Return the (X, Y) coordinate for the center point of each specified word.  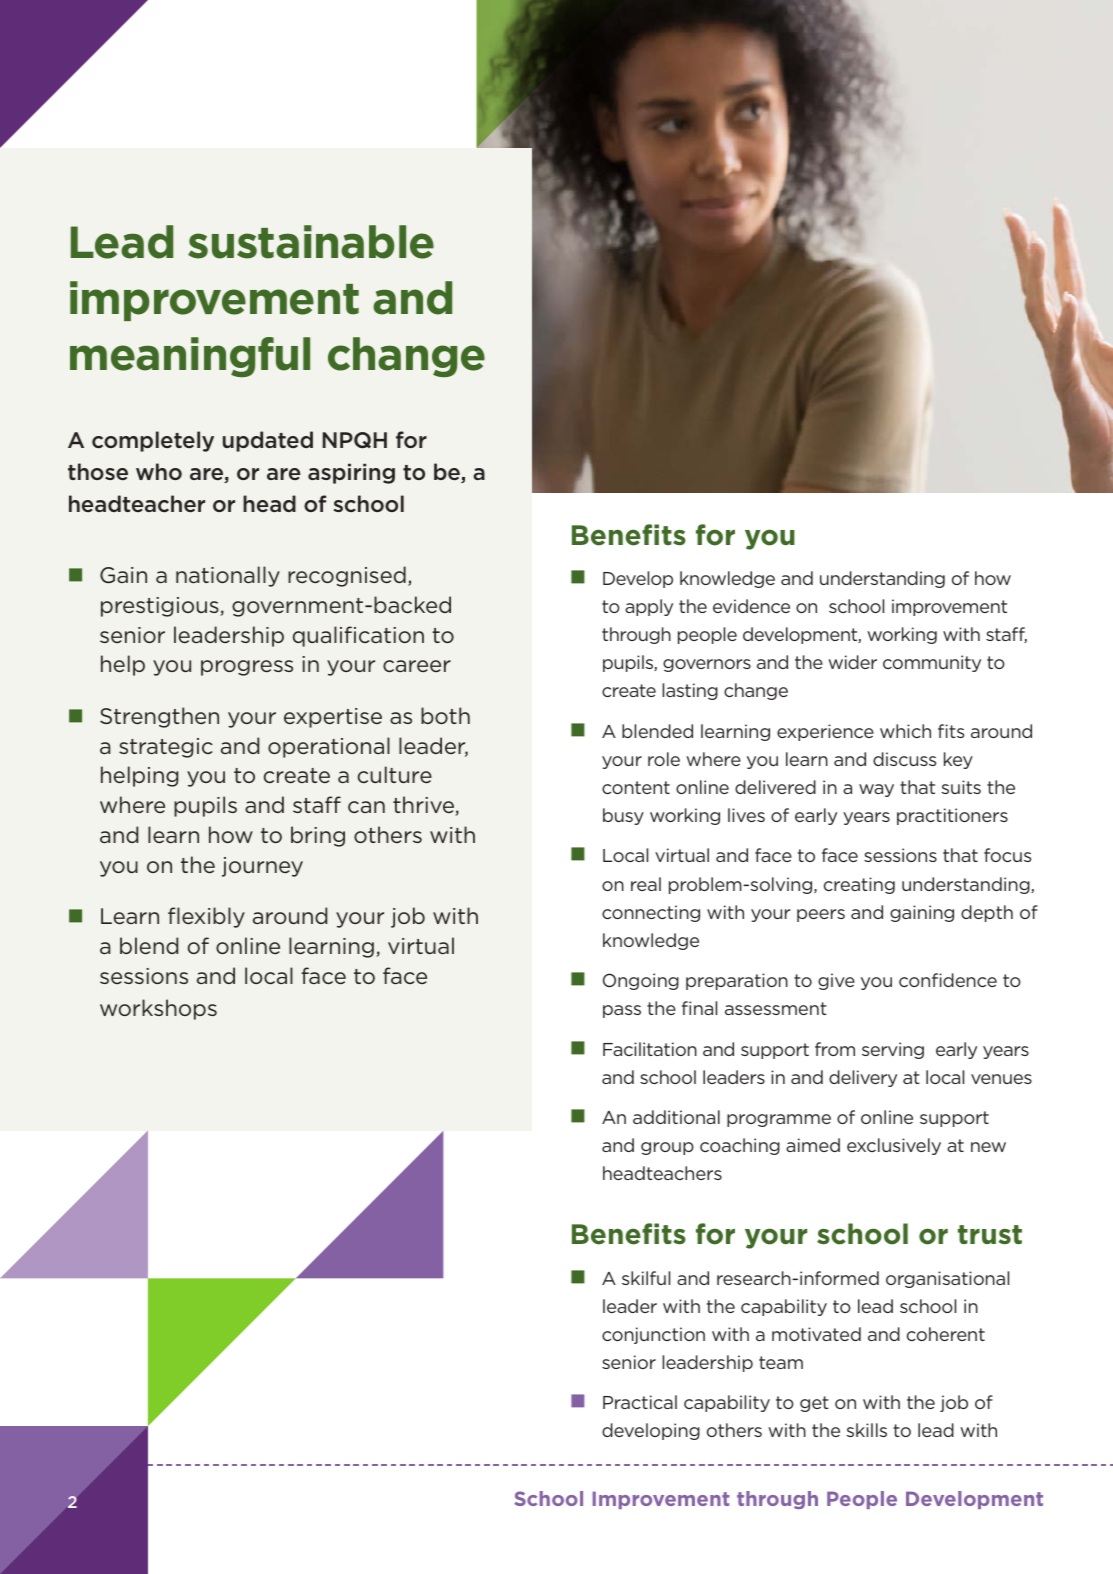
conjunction (653, 1335)
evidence (751, 606)
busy (623, 816)
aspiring (351, 473)
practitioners (952, 816)
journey (262, 867)
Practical (640, 1402)
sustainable (311, 242)
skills (867, 1430)
